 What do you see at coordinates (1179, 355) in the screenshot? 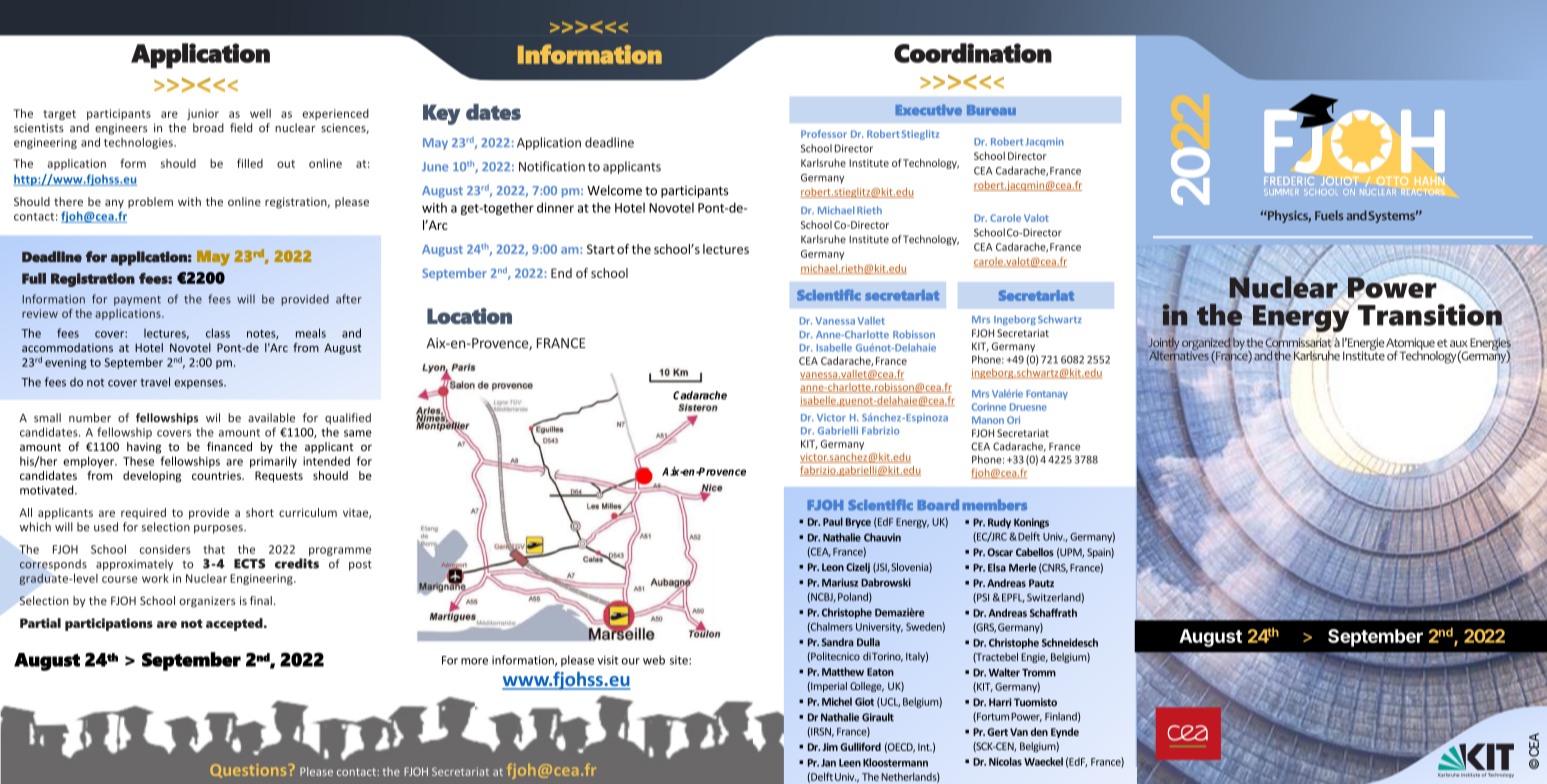
I see `Alternatives` at bounding box center [1179, 355].
